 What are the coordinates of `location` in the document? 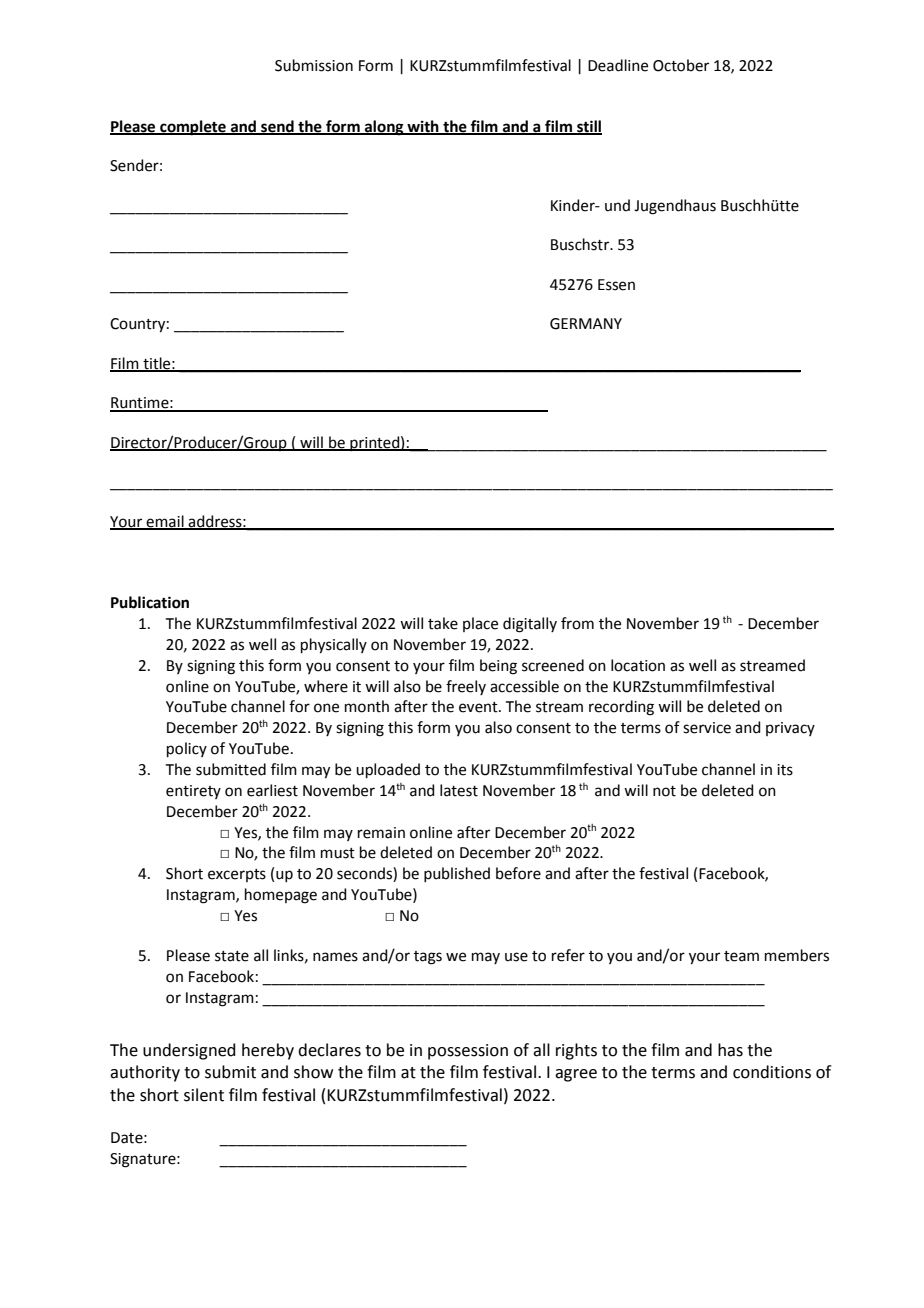 It's located at (638, 665).
